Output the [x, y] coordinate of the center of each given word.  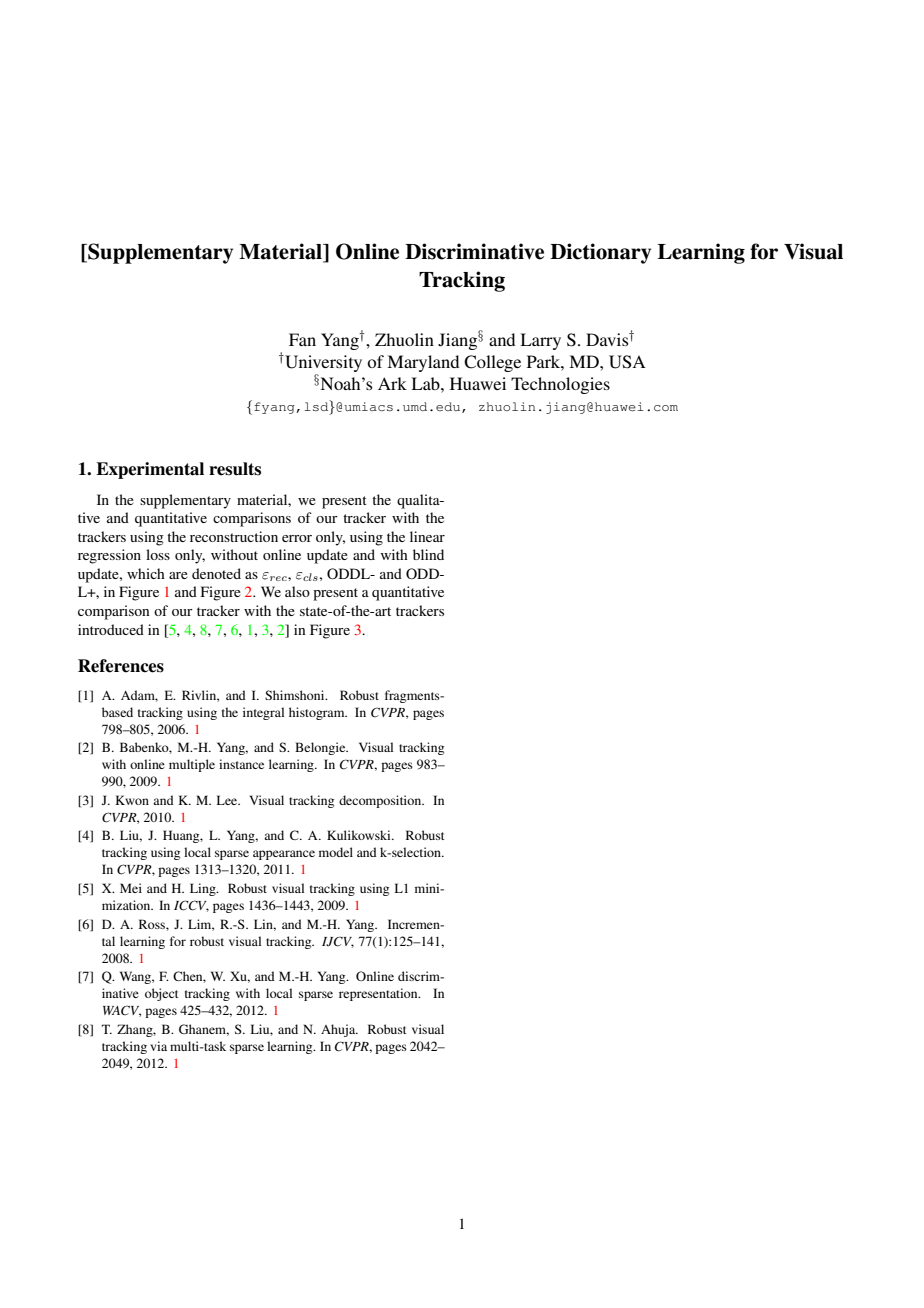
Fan [302, 339]
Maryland [423, 363]
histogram [318, 713]
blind [428, 554]
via [158, 1046]
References [121, 666]
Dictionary [600, 253]
